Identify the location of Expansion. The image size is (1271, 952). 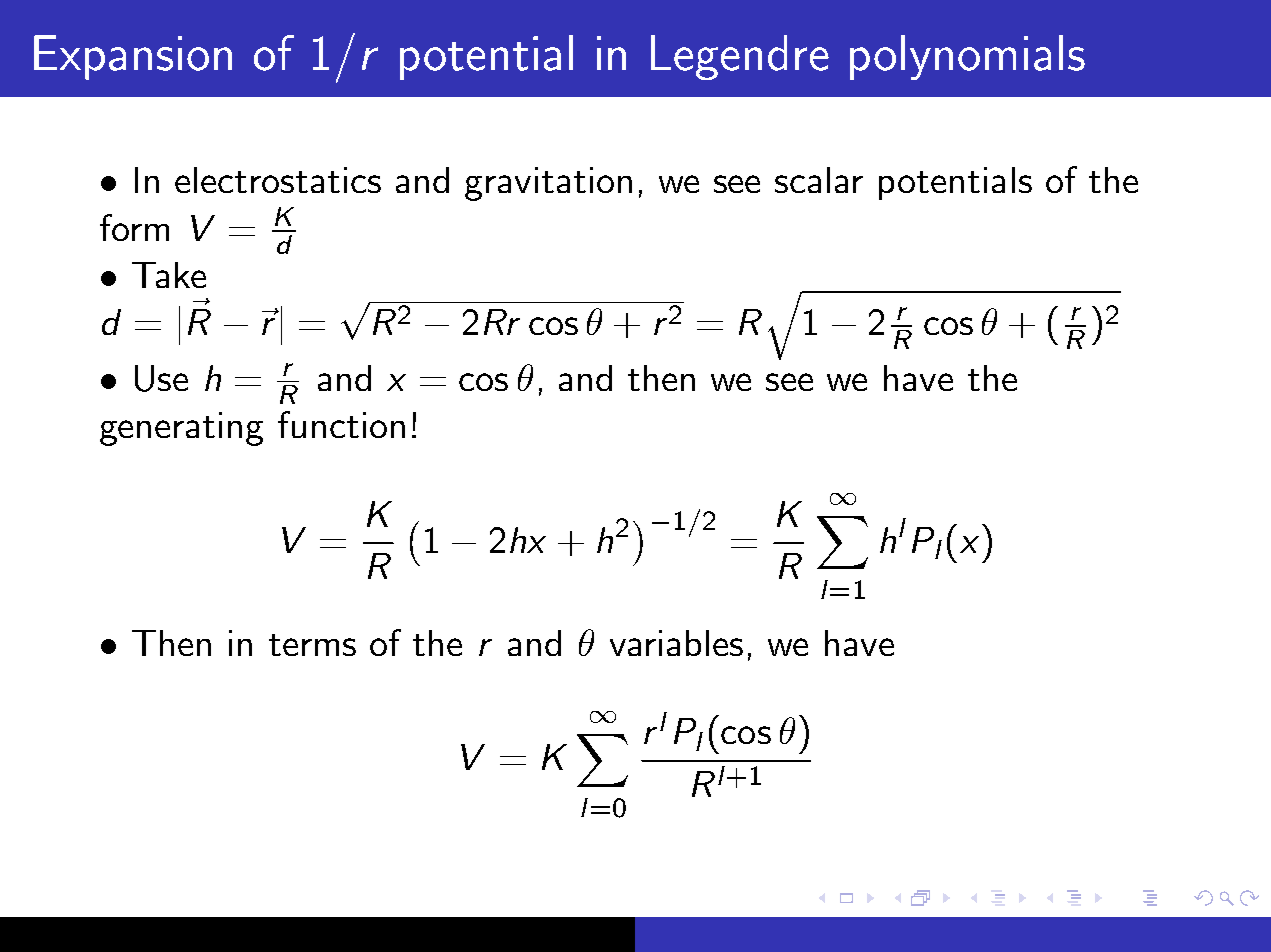
(133, 57).
